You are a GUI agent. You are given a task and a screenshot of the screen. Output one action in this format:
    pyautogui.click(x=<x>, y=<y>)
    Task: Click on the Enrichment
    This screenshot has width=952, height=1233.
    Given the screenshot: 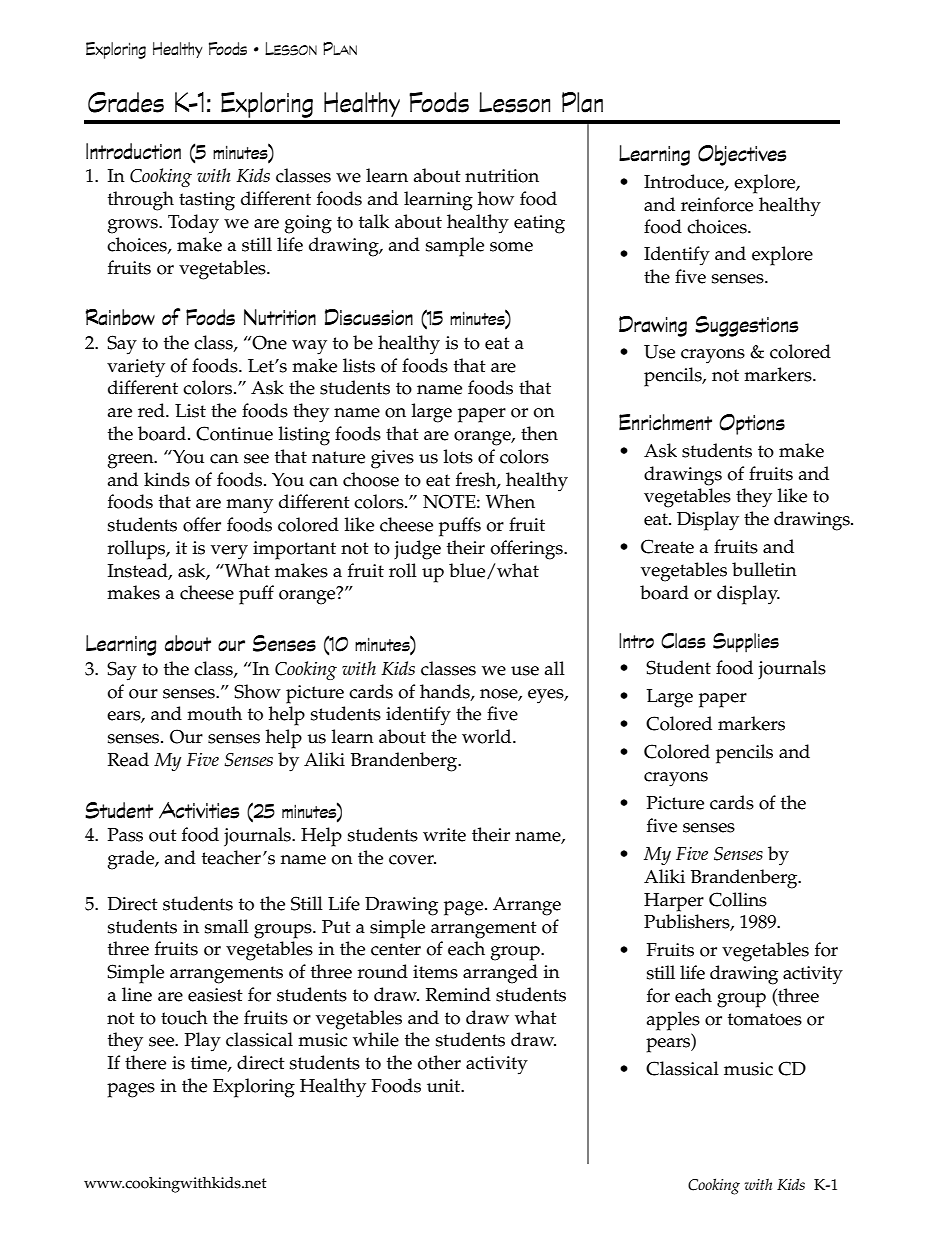 What is the action you would take?
    pyautogui.click(x=665, y=422)
